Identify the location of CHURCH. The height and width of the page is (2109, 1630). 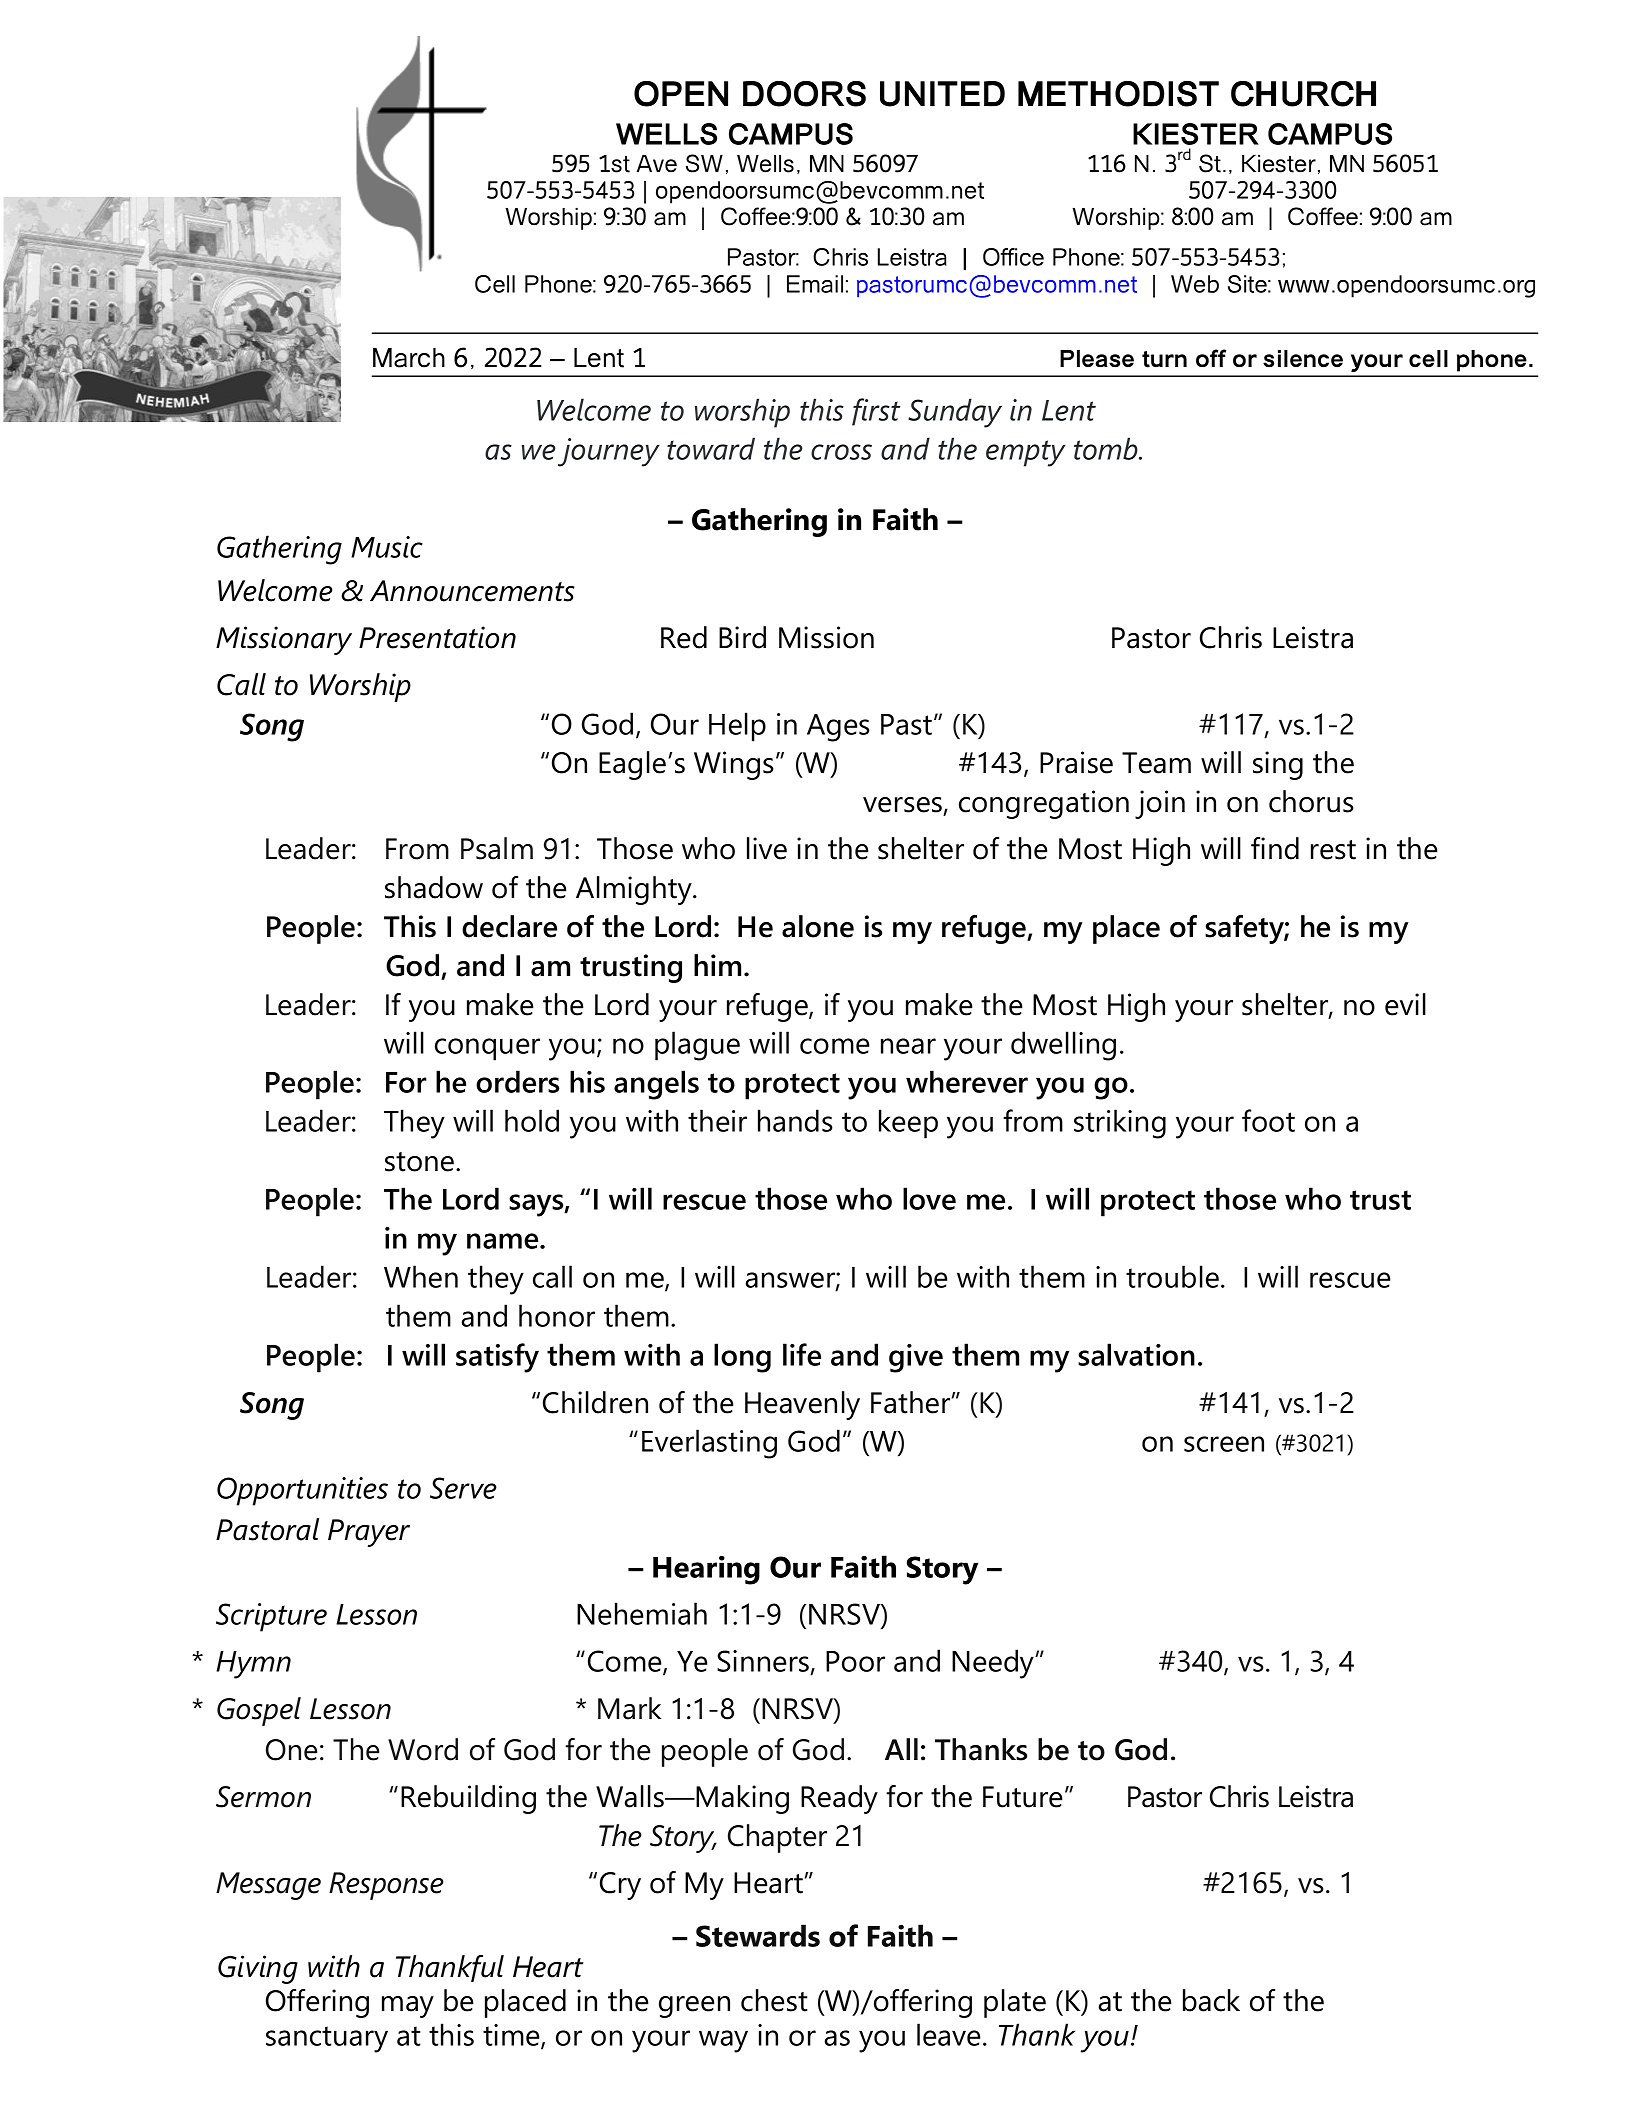
(1303, 94).
